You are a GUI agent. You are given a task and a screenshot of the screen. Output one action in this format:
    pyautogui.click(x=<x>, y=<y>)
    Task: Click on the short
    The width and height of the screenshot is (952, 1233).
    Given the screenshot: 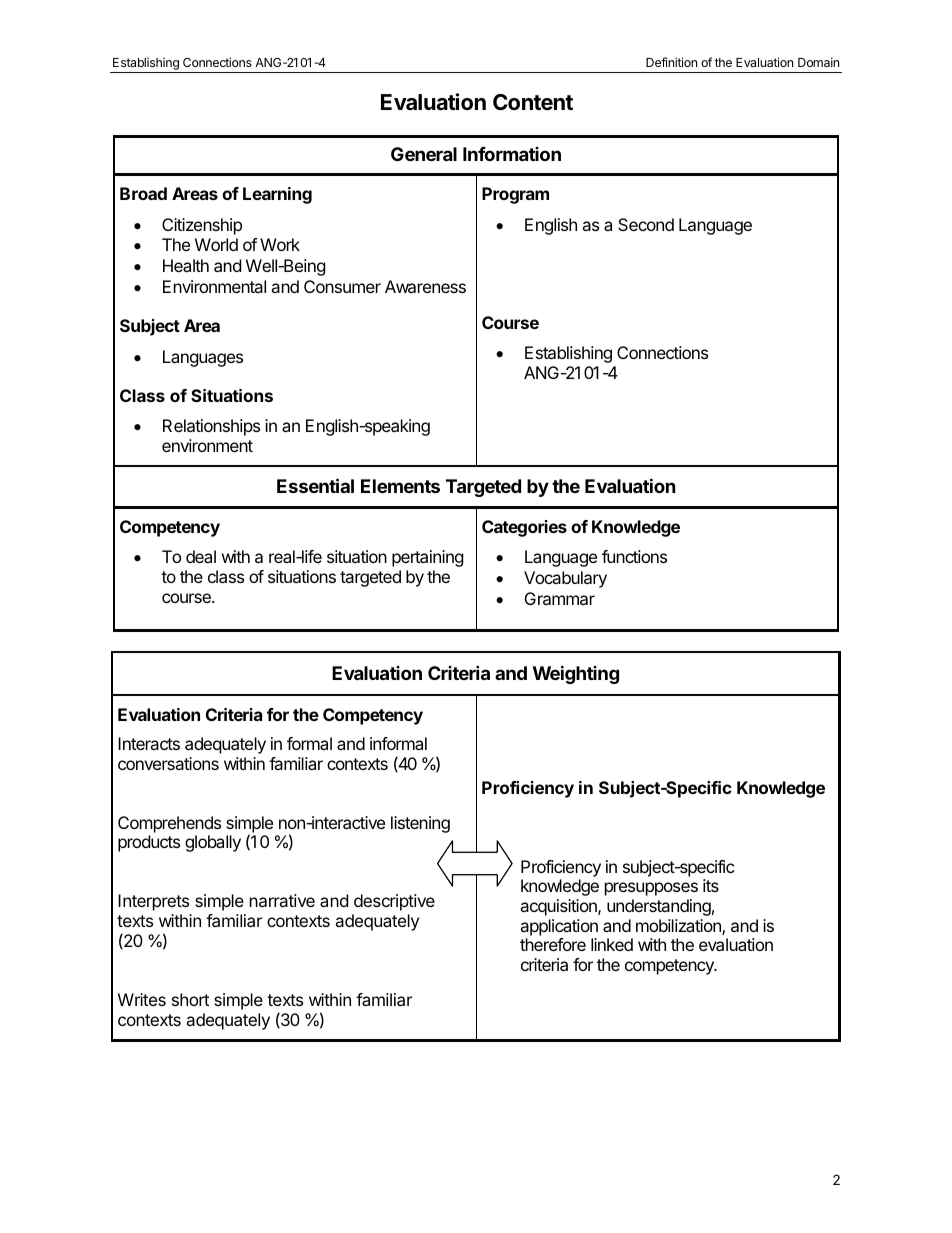 What is the action you would take?
    pyautogui.click(x=190, y=999)
